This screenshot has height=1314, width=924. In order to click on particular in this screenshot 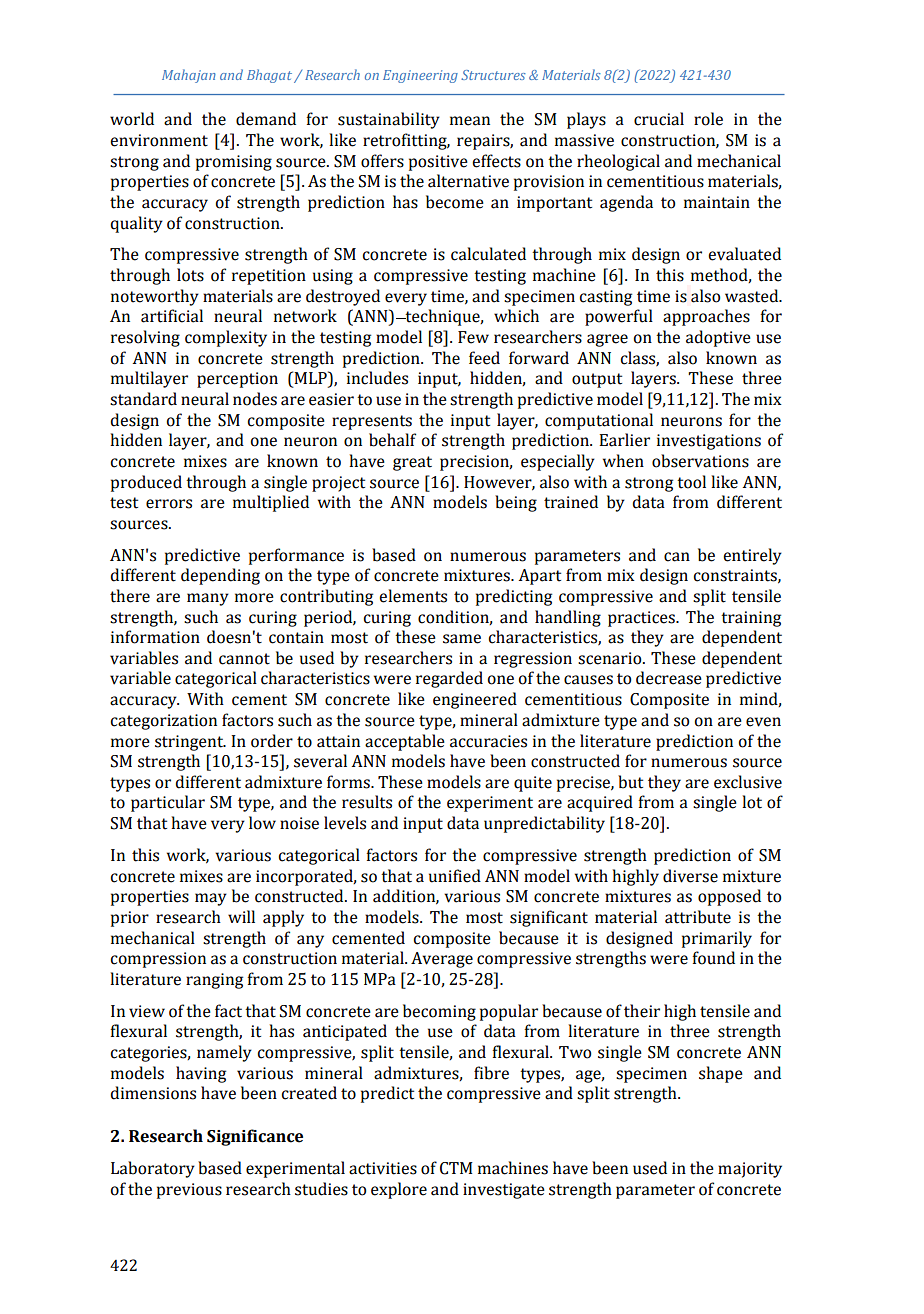, I will do `click(168, 803)`.
